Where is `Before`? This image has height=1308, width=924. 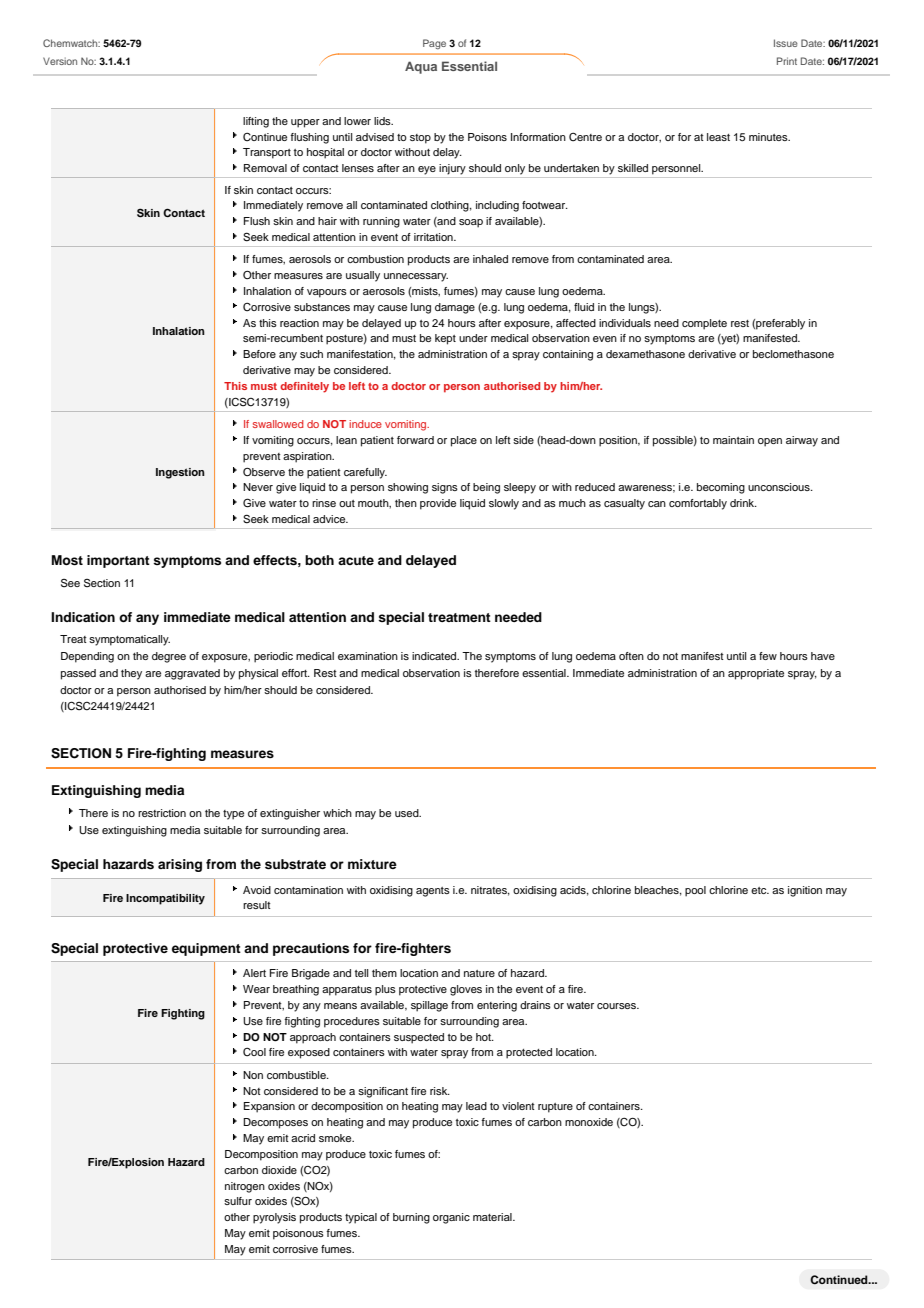 Before is located at coordinates (259, 354).
